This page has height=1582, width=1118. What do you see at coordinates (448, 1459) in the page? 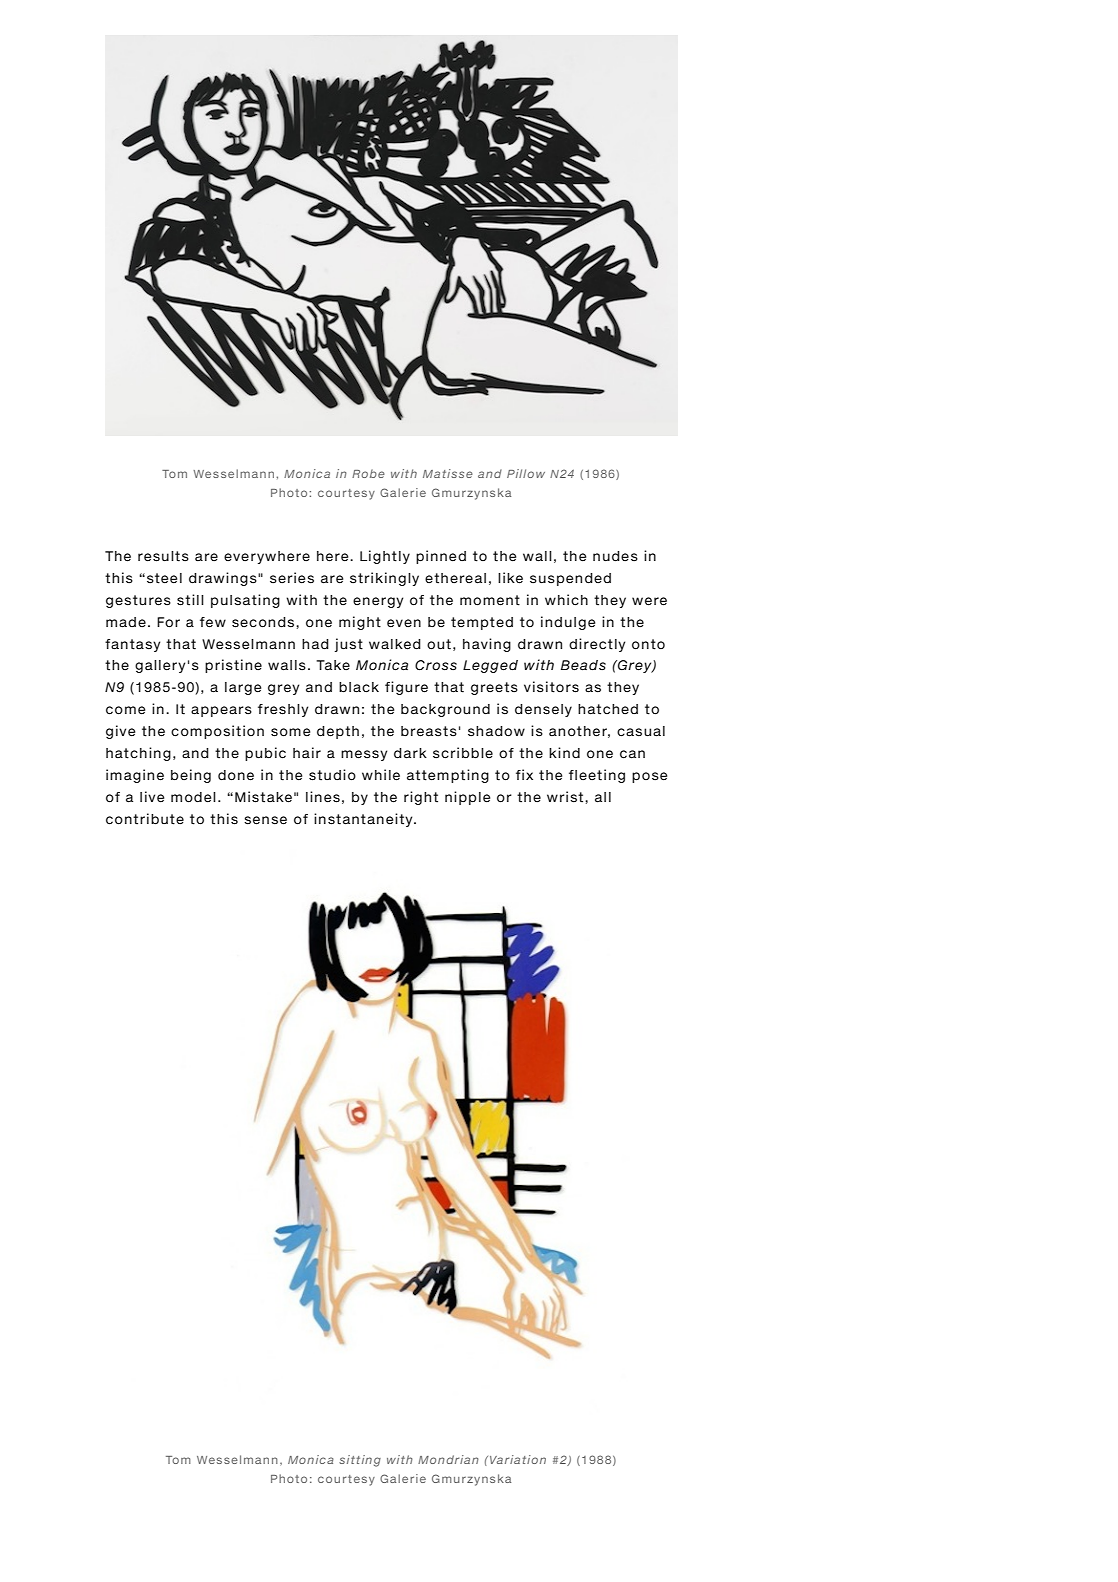
I see `Mondrian` at bounding box center [448, 1459].
